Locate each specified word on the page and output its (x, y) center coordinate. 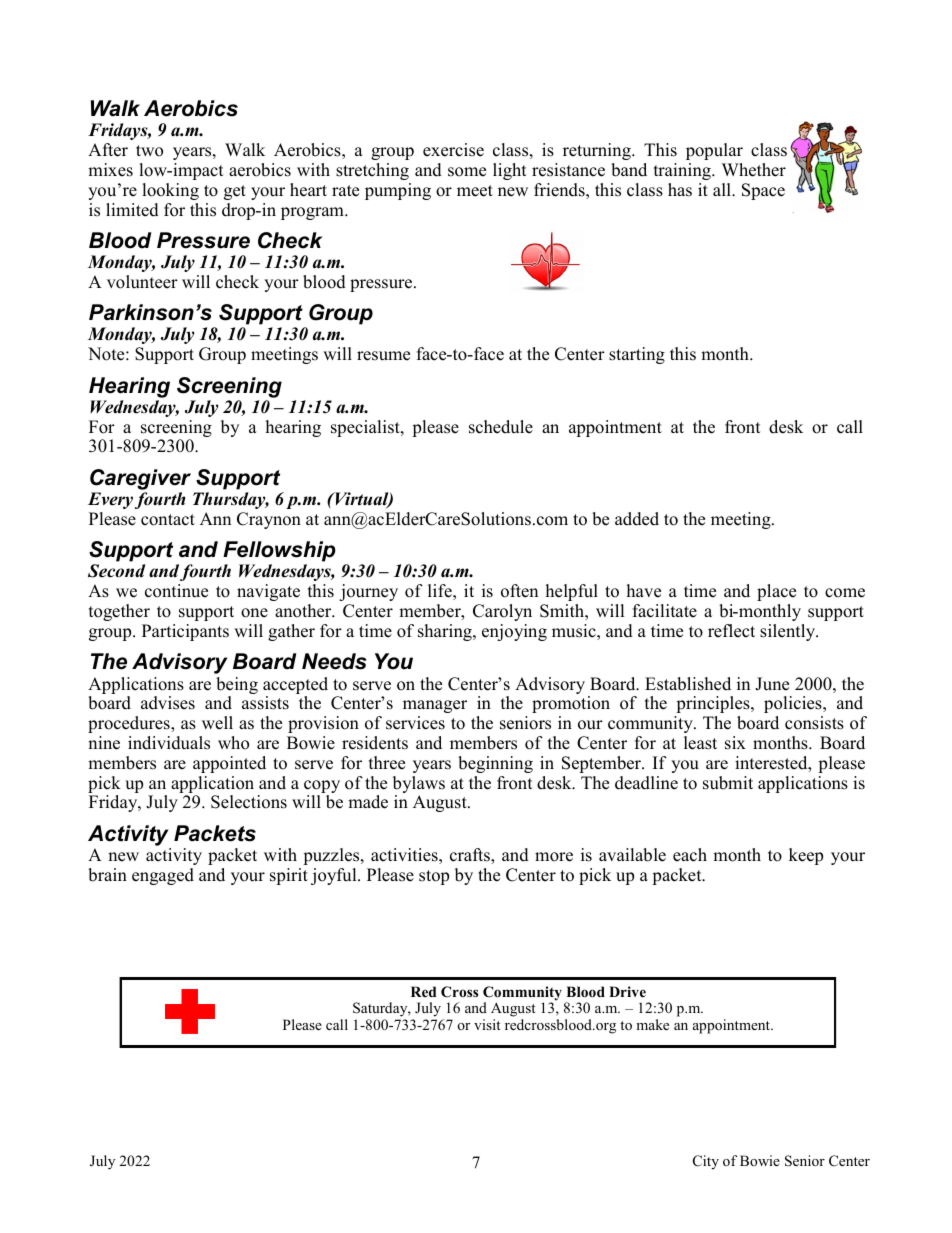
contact (168, 520)
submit (728, 783)
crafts (471, 856)
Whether (754, 170)
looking (170, 191)
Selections (249, 802)
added (637, 519)
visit (487, 1024)
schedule (501, 427)
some (467, 172)
